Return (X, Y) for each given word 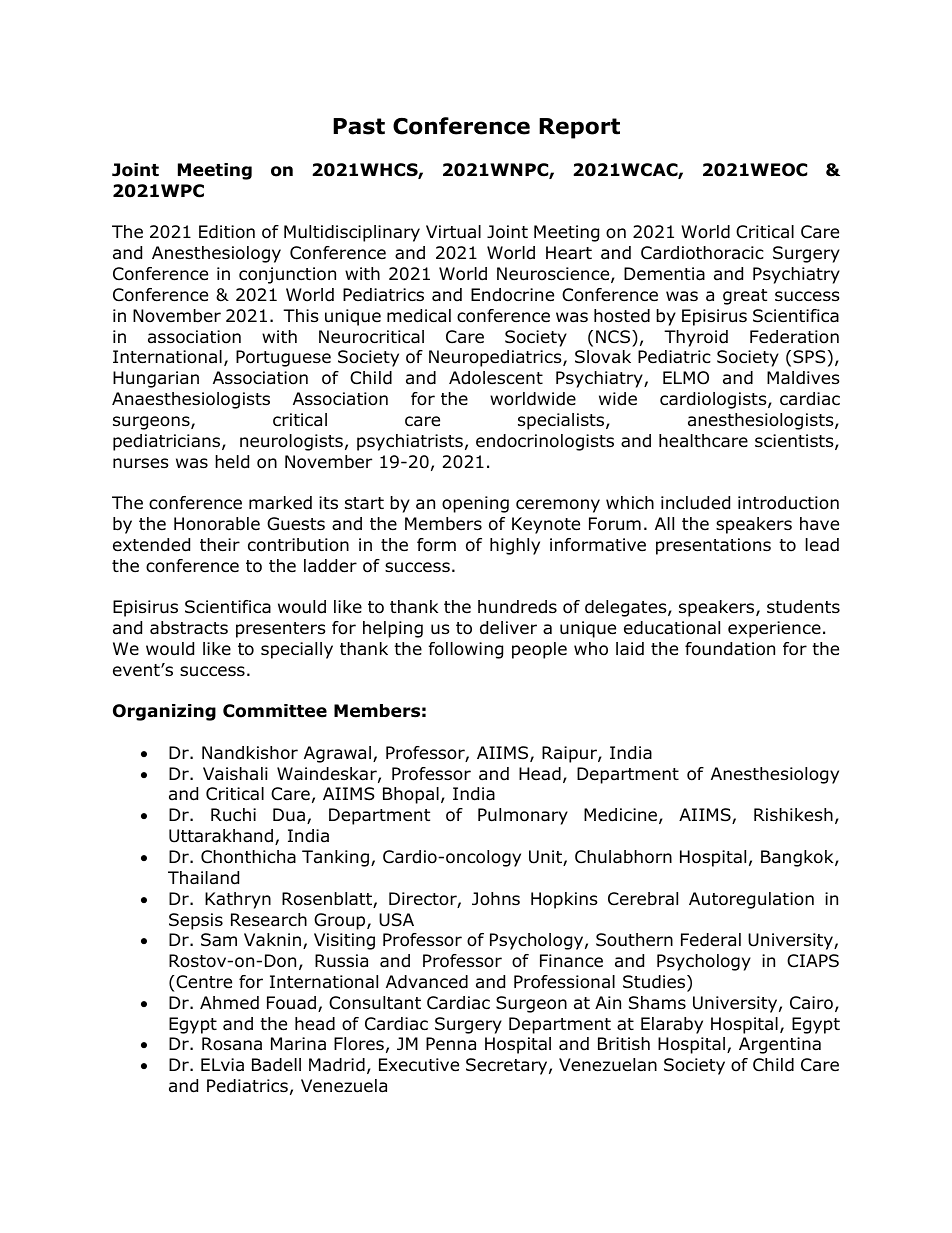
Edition (227, 232)
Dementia (664, 274)
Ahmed (229, 1003)
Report (579, 128)
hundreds (517, 607)
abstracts (189, 628)
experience (774, 629)
